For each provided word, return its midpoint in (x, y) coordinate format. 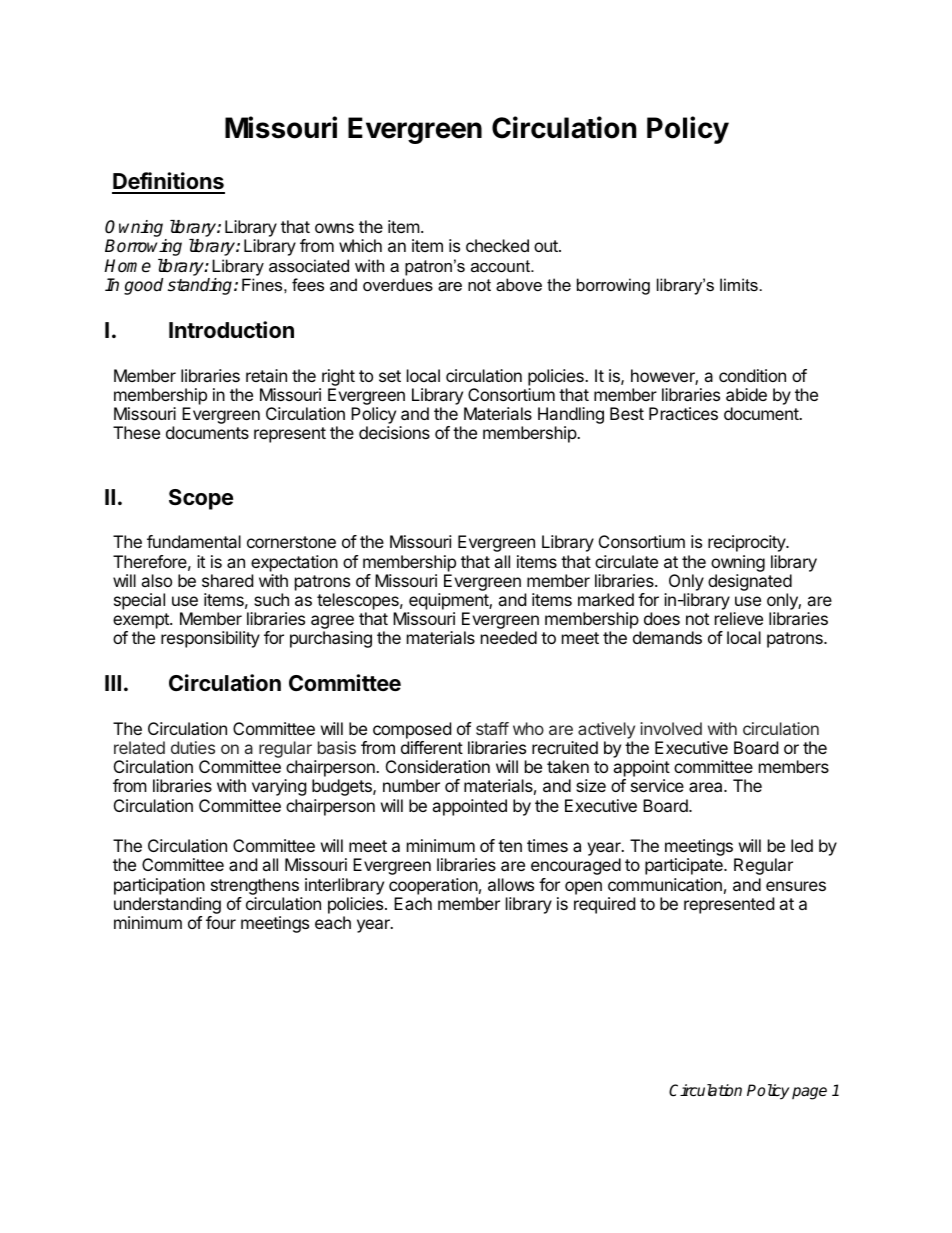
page (809, 1093)
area (707, 787)
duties (193, 747)
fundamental (194, 541)
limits (739, 284)
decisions (394, 432)
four (221, 922)
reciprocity (748, 543)
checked (497, 245)
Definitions (168, 182)
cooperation (433, 886)
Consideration (438, 766)
